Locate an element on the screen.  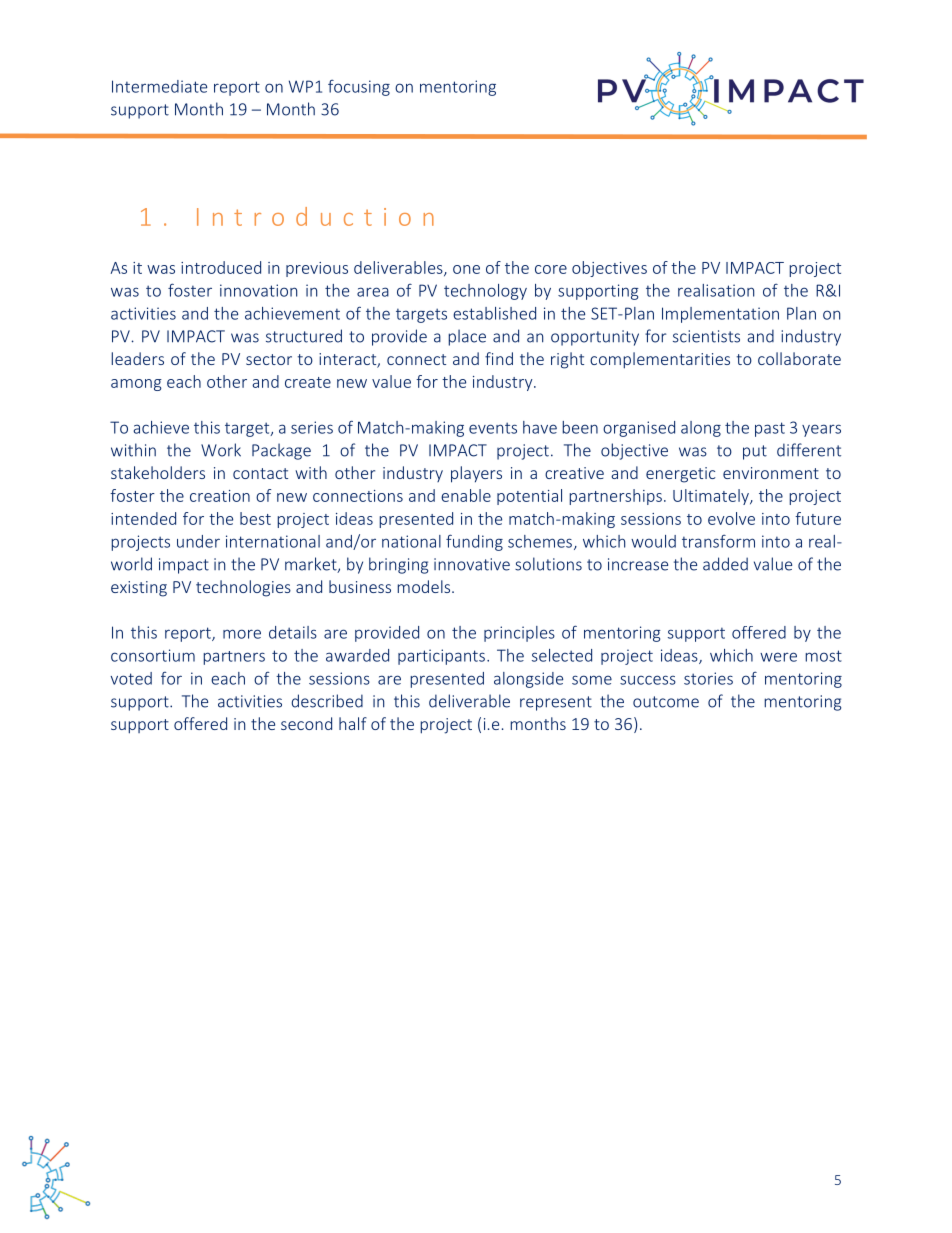
voted is located at coordinates (131, 678).
